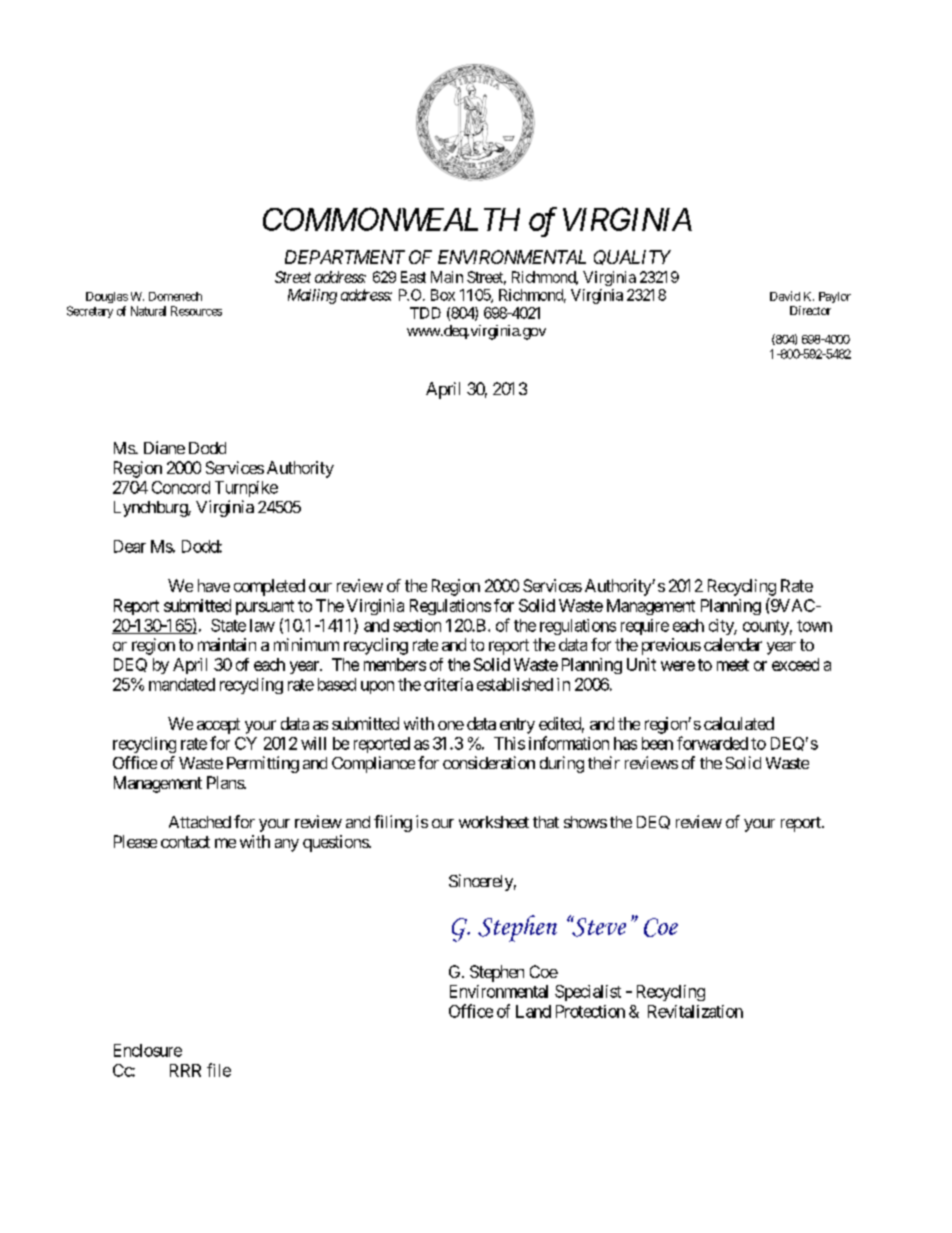  What do you see at coordinates (413, 277) in the document?
I see `East` at bounding box center [413, 277].
